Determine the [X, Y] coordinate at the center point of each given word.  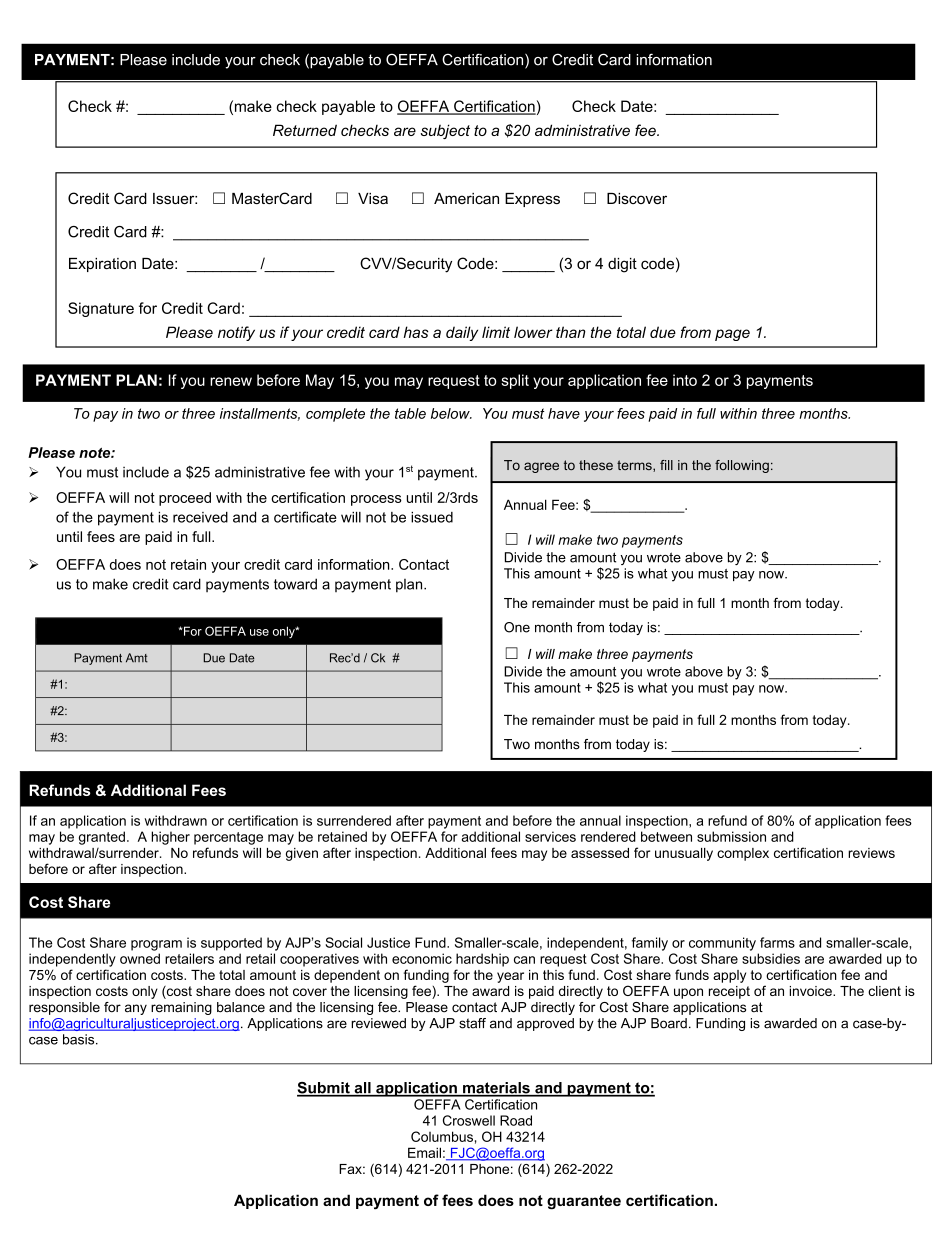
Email [424, 1152]
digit [622, 265]
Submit [324, 1089]
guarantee [584, 1202]
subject [445, 131]
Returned [305, 130]
